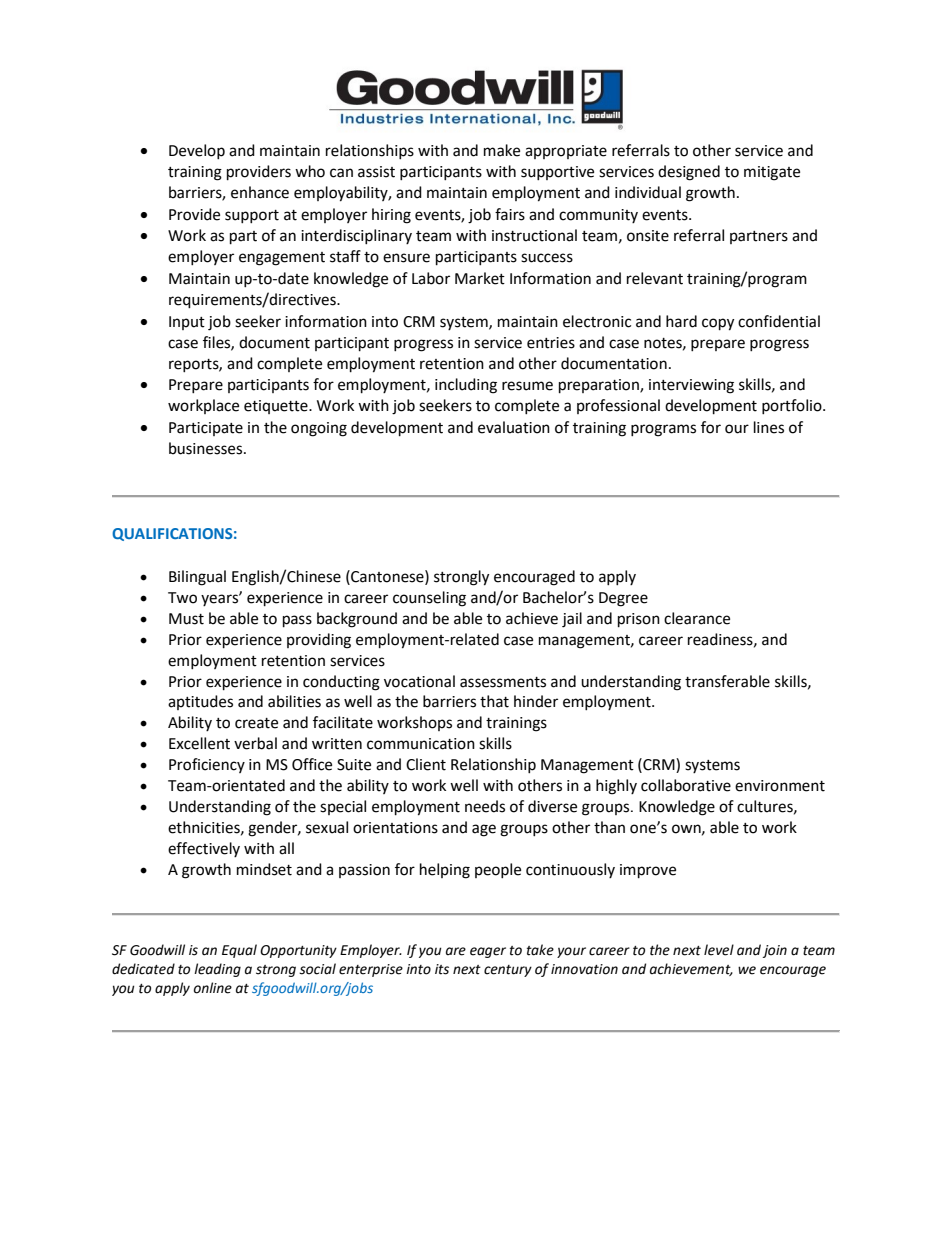 The width and height of the screenshot is (952, 1233). I want to click on level, so click(719, 950).
